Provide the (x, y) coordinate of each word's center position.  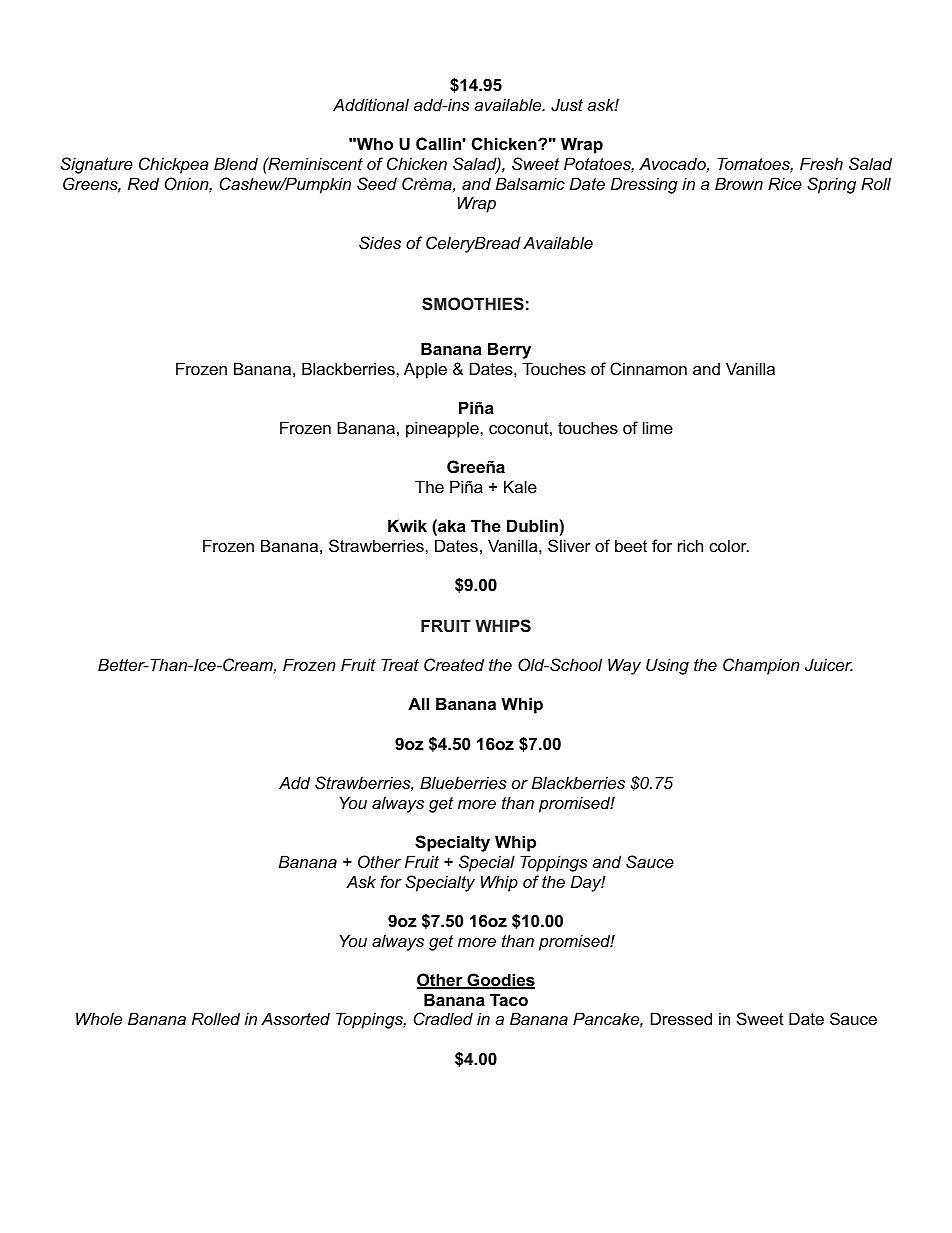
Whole (99, 1018)
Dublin (532, 525)
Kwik (407, 525)
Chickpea (174, 165)
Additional (371, 104)
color (729, 545)
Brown (739, 183)
